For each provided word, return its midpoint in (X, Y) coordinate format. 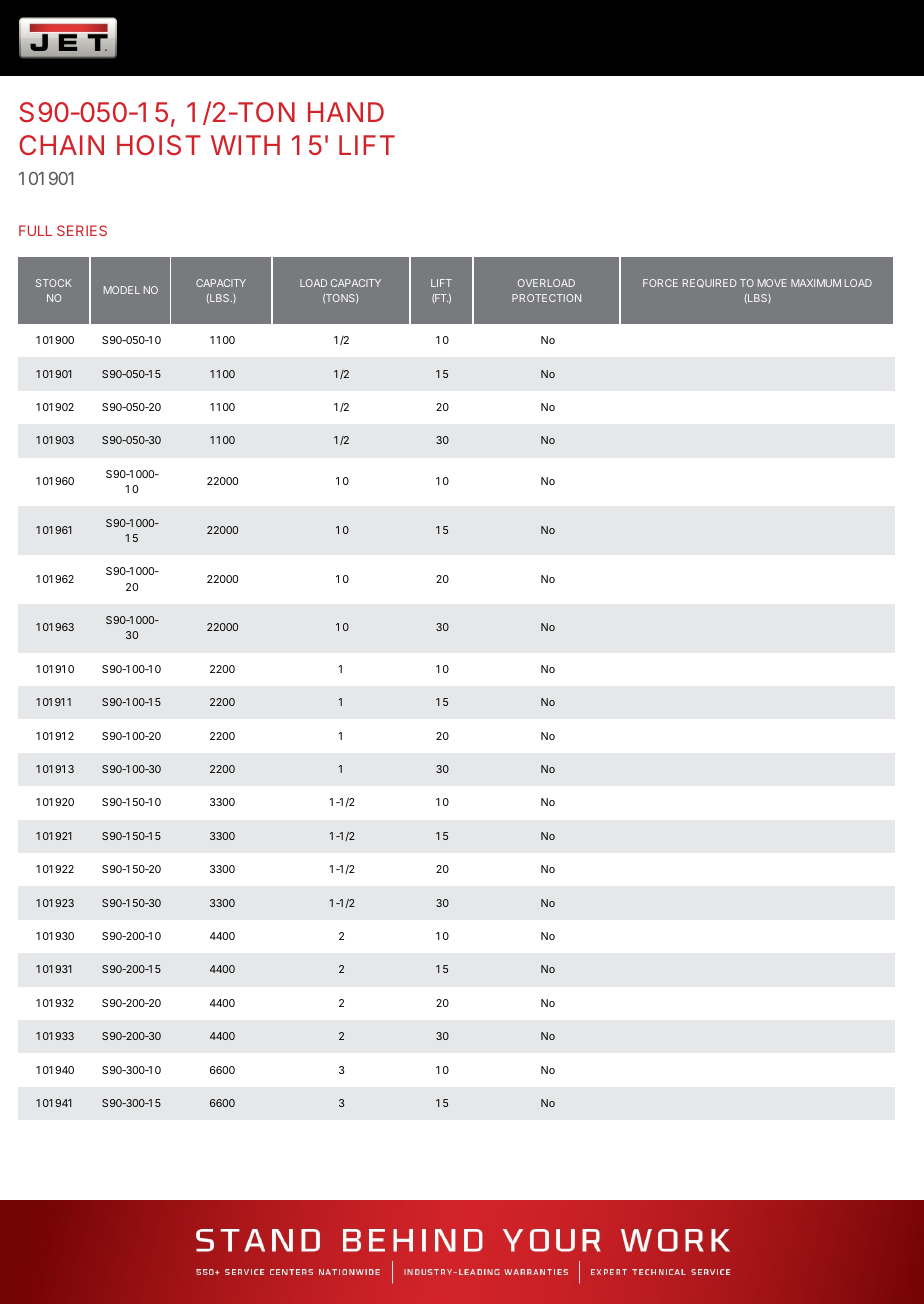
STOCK (53, 283)
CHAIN (61, 145)
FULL (35, 230)
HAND (346, 112)
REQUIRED (709, 283)
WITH (245, 145)
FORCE (660, 283)
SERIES (82, 230)
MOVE (772, 283)
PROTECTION (546, 298)
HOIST (159, 145)
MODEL (122, 290)
